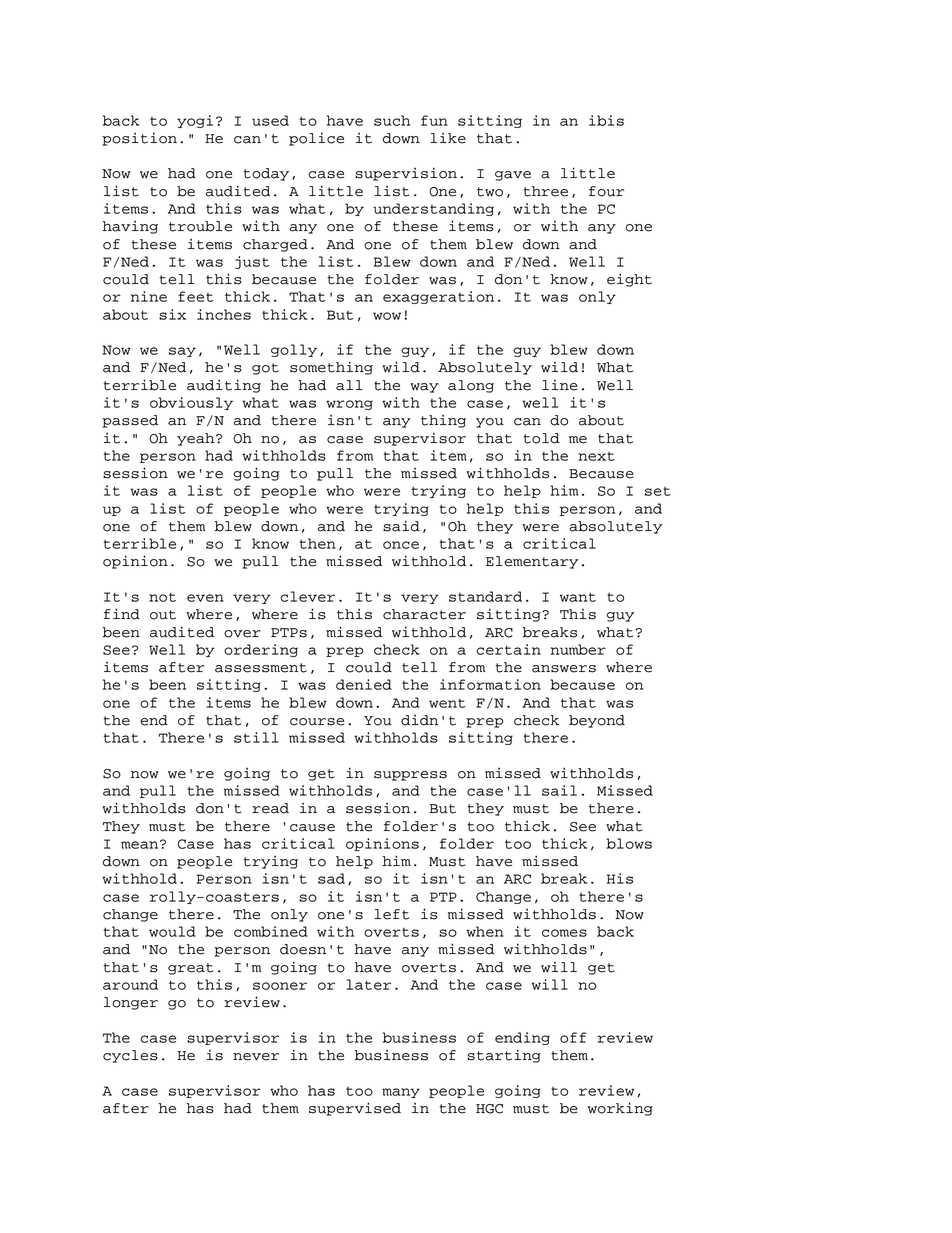 The width and height of the screenshot is (952, 1233). What do you see at coordinates (597, 456) in the screenshot?
I see `next` at bounding box center [597, 456].
